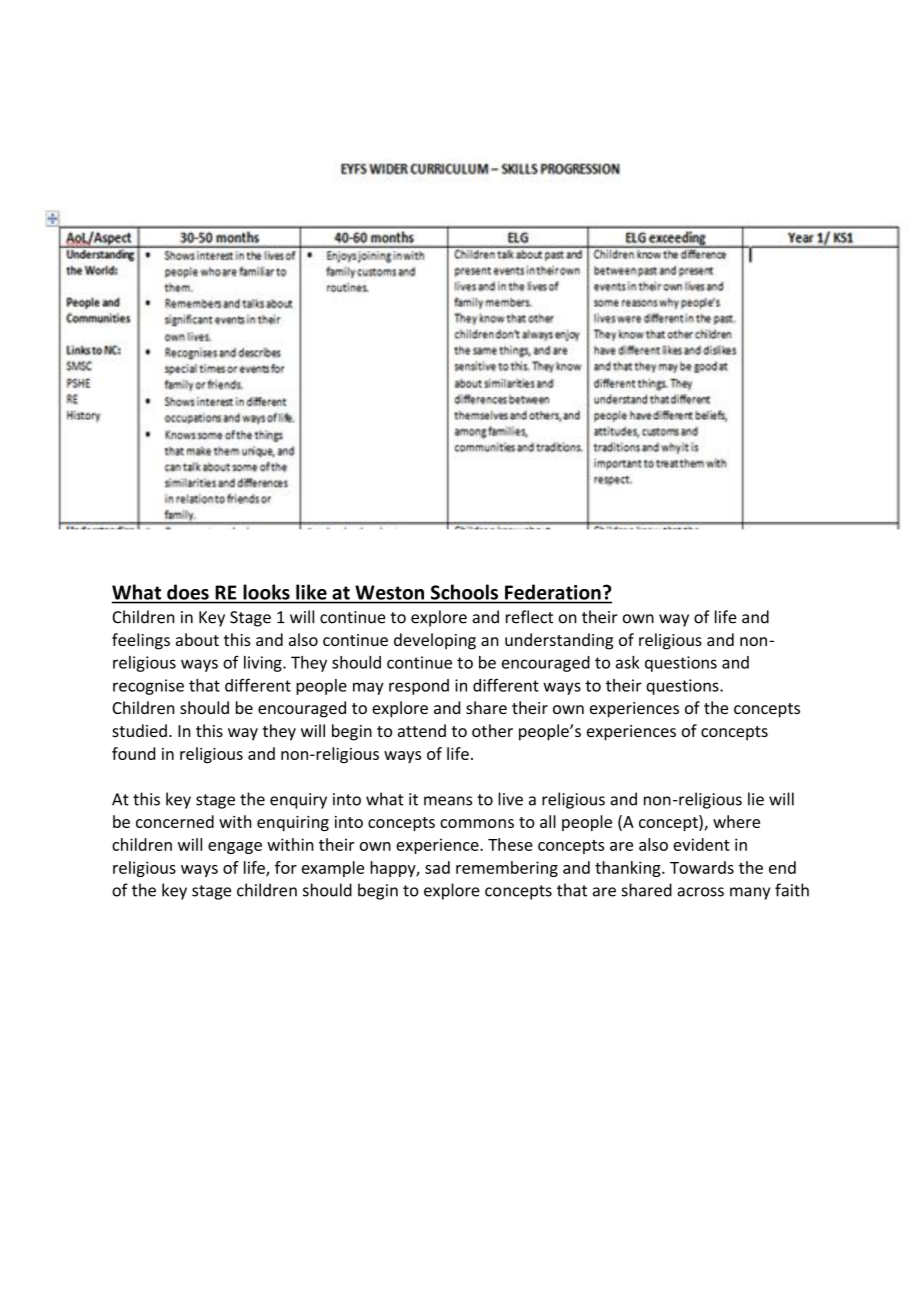  I want to click on for, so click(286, 867).
